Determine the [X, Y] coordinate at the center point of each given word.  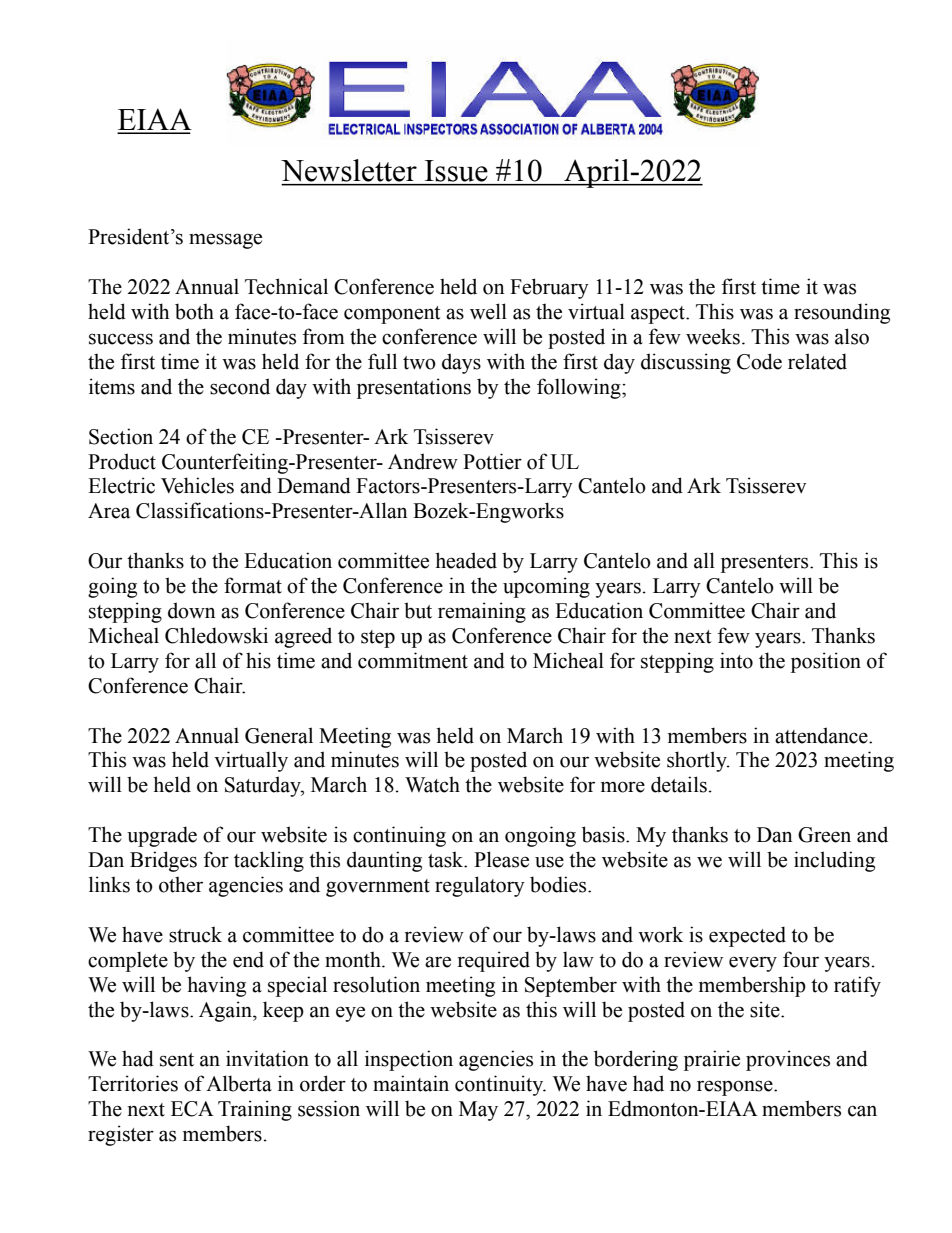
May [478, 1111]
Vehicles [197, 485]
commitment [413, 660]
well [488, 311]
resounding [842, 313]
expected [747, 936]
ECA [192, 1109]
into [736, 660]
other [181, 884]
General [279, 735]
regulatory [480, 886]
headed [466, 560]
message [225, 241]
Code [759, 361]
